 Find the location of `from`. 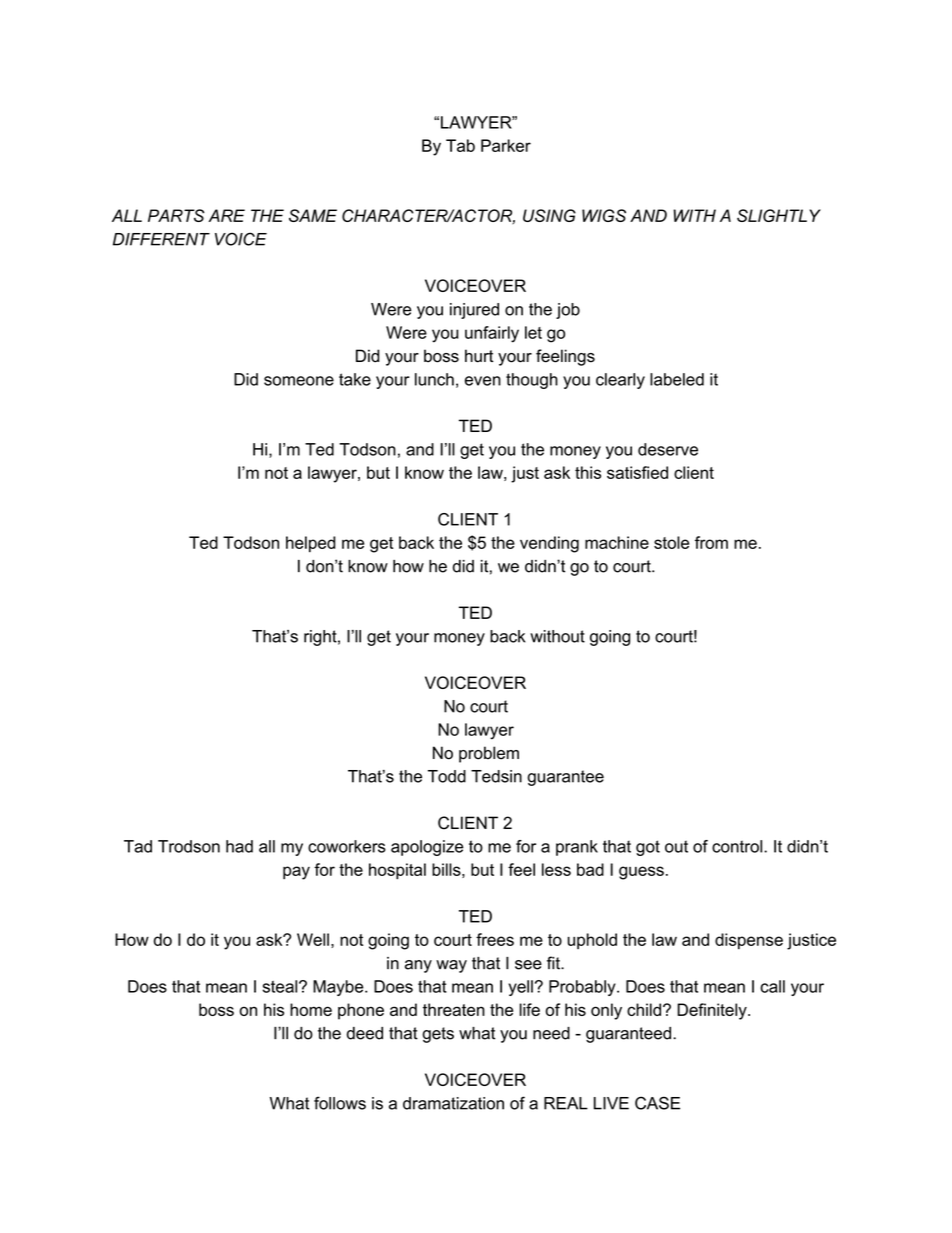

from is located at coordinates (711, 542).
